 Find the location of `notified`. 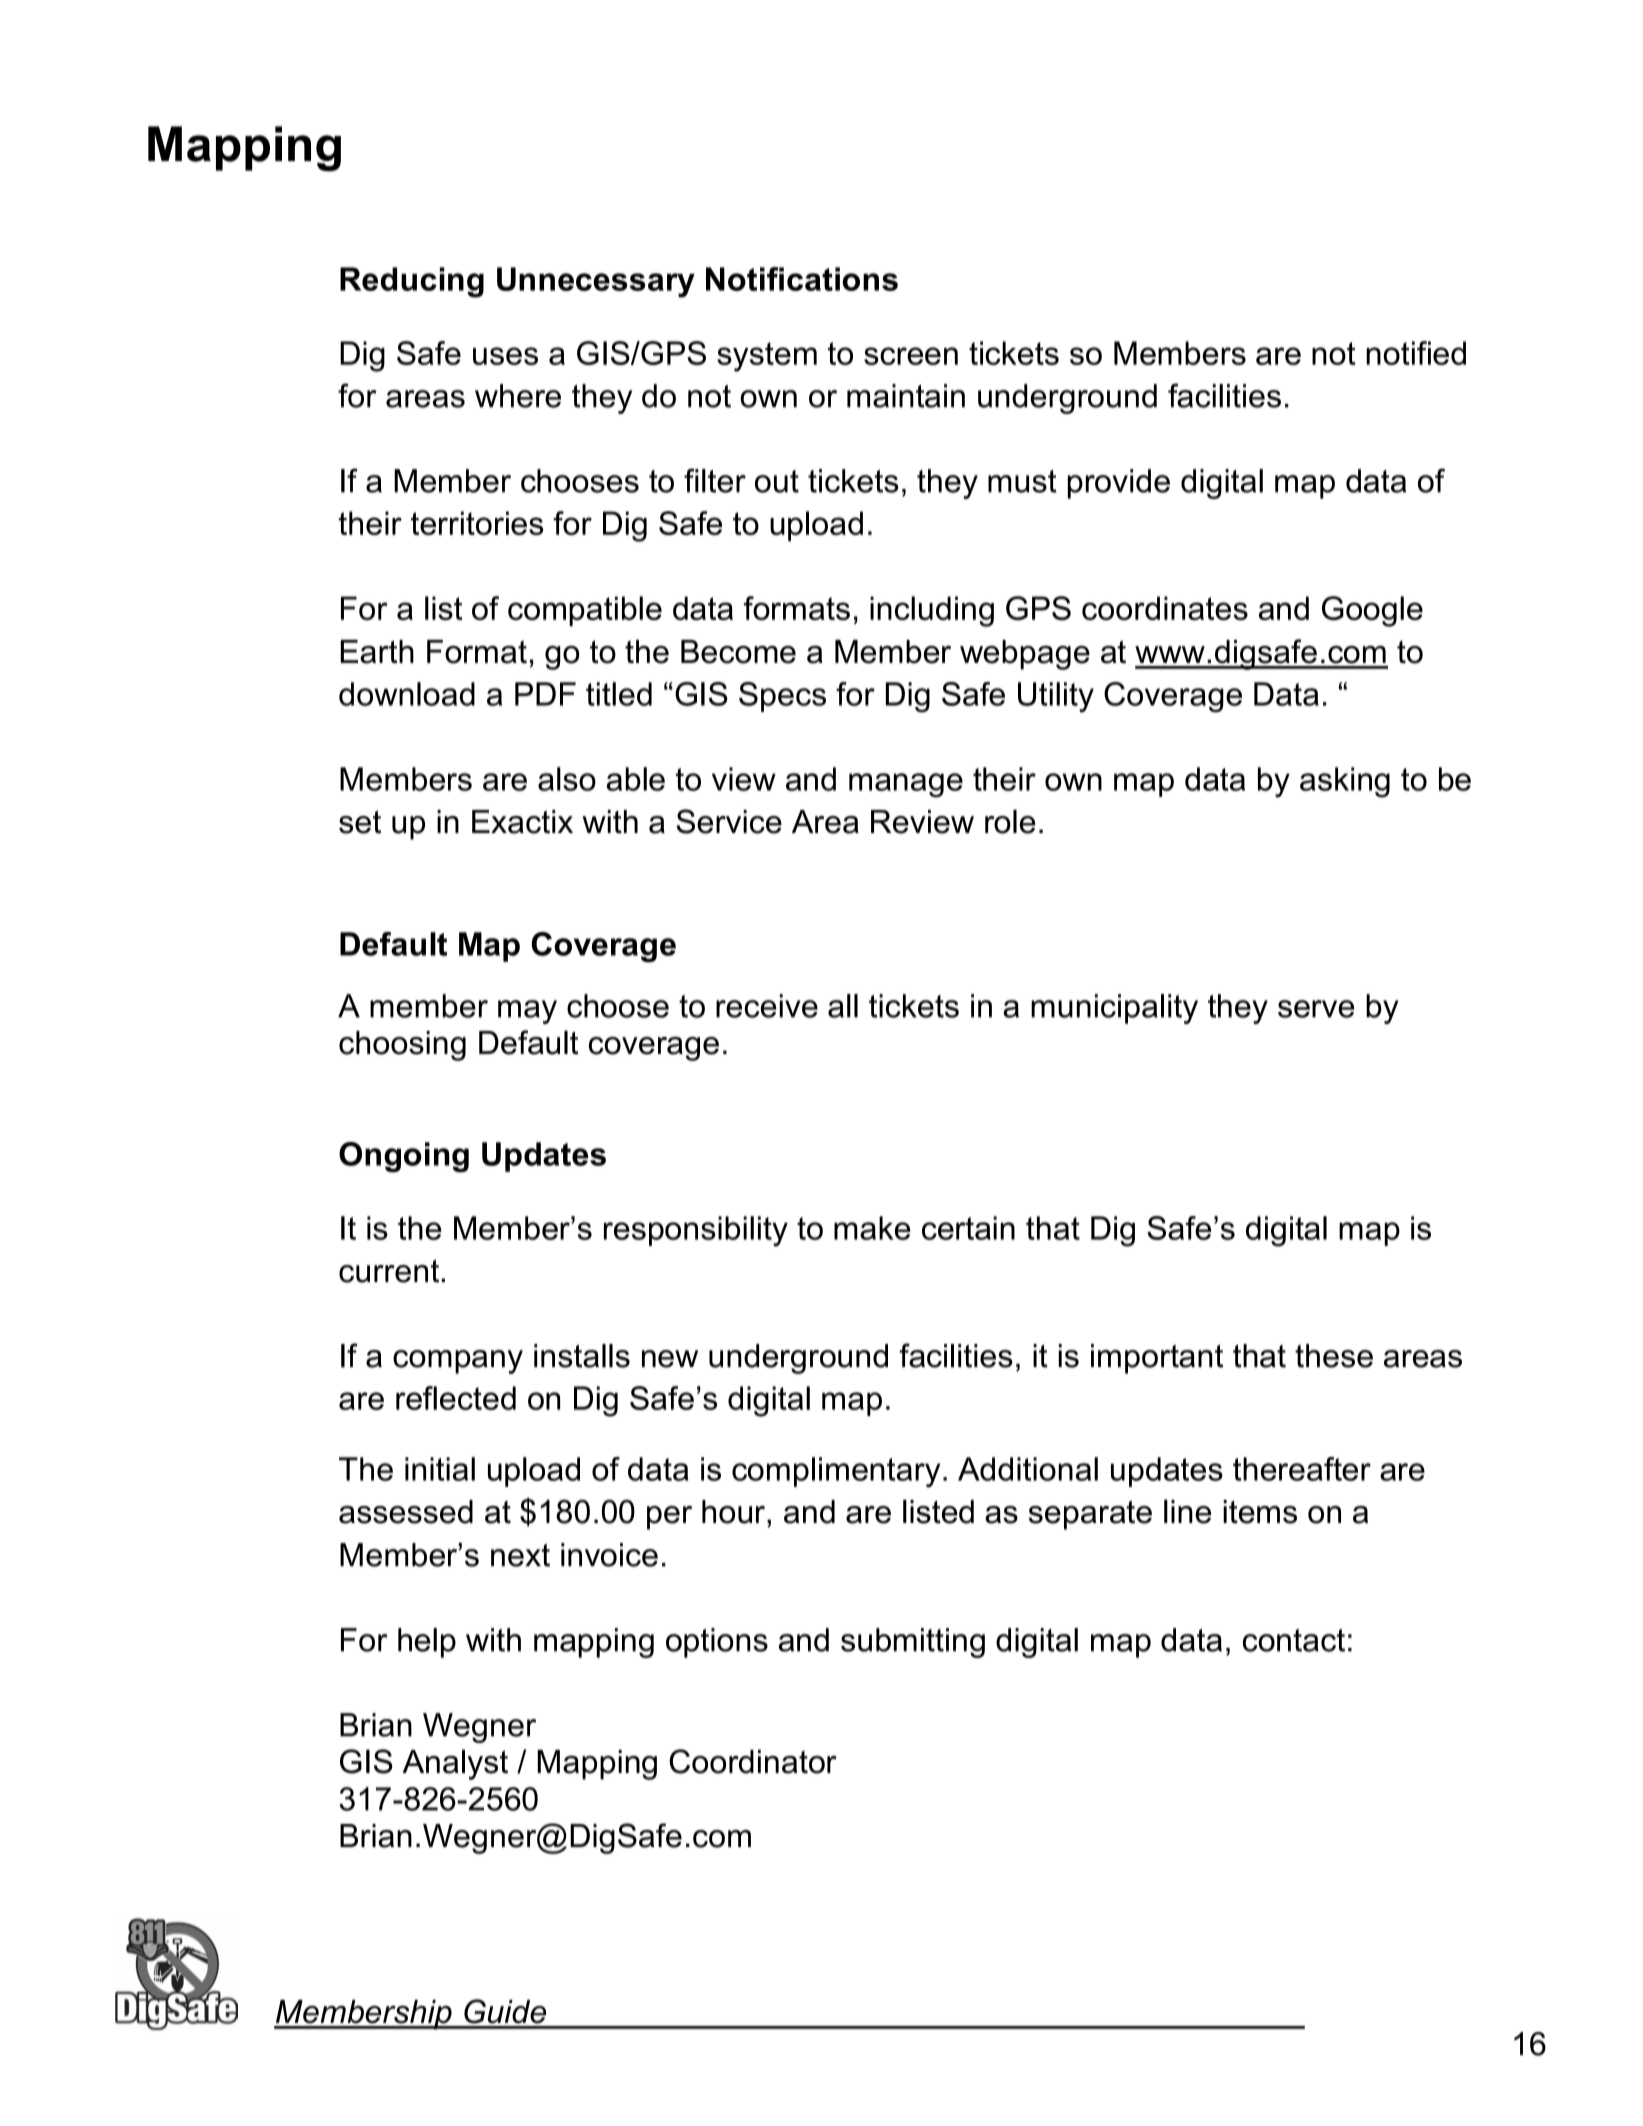

notified is located at coordinates (1416, 353).
